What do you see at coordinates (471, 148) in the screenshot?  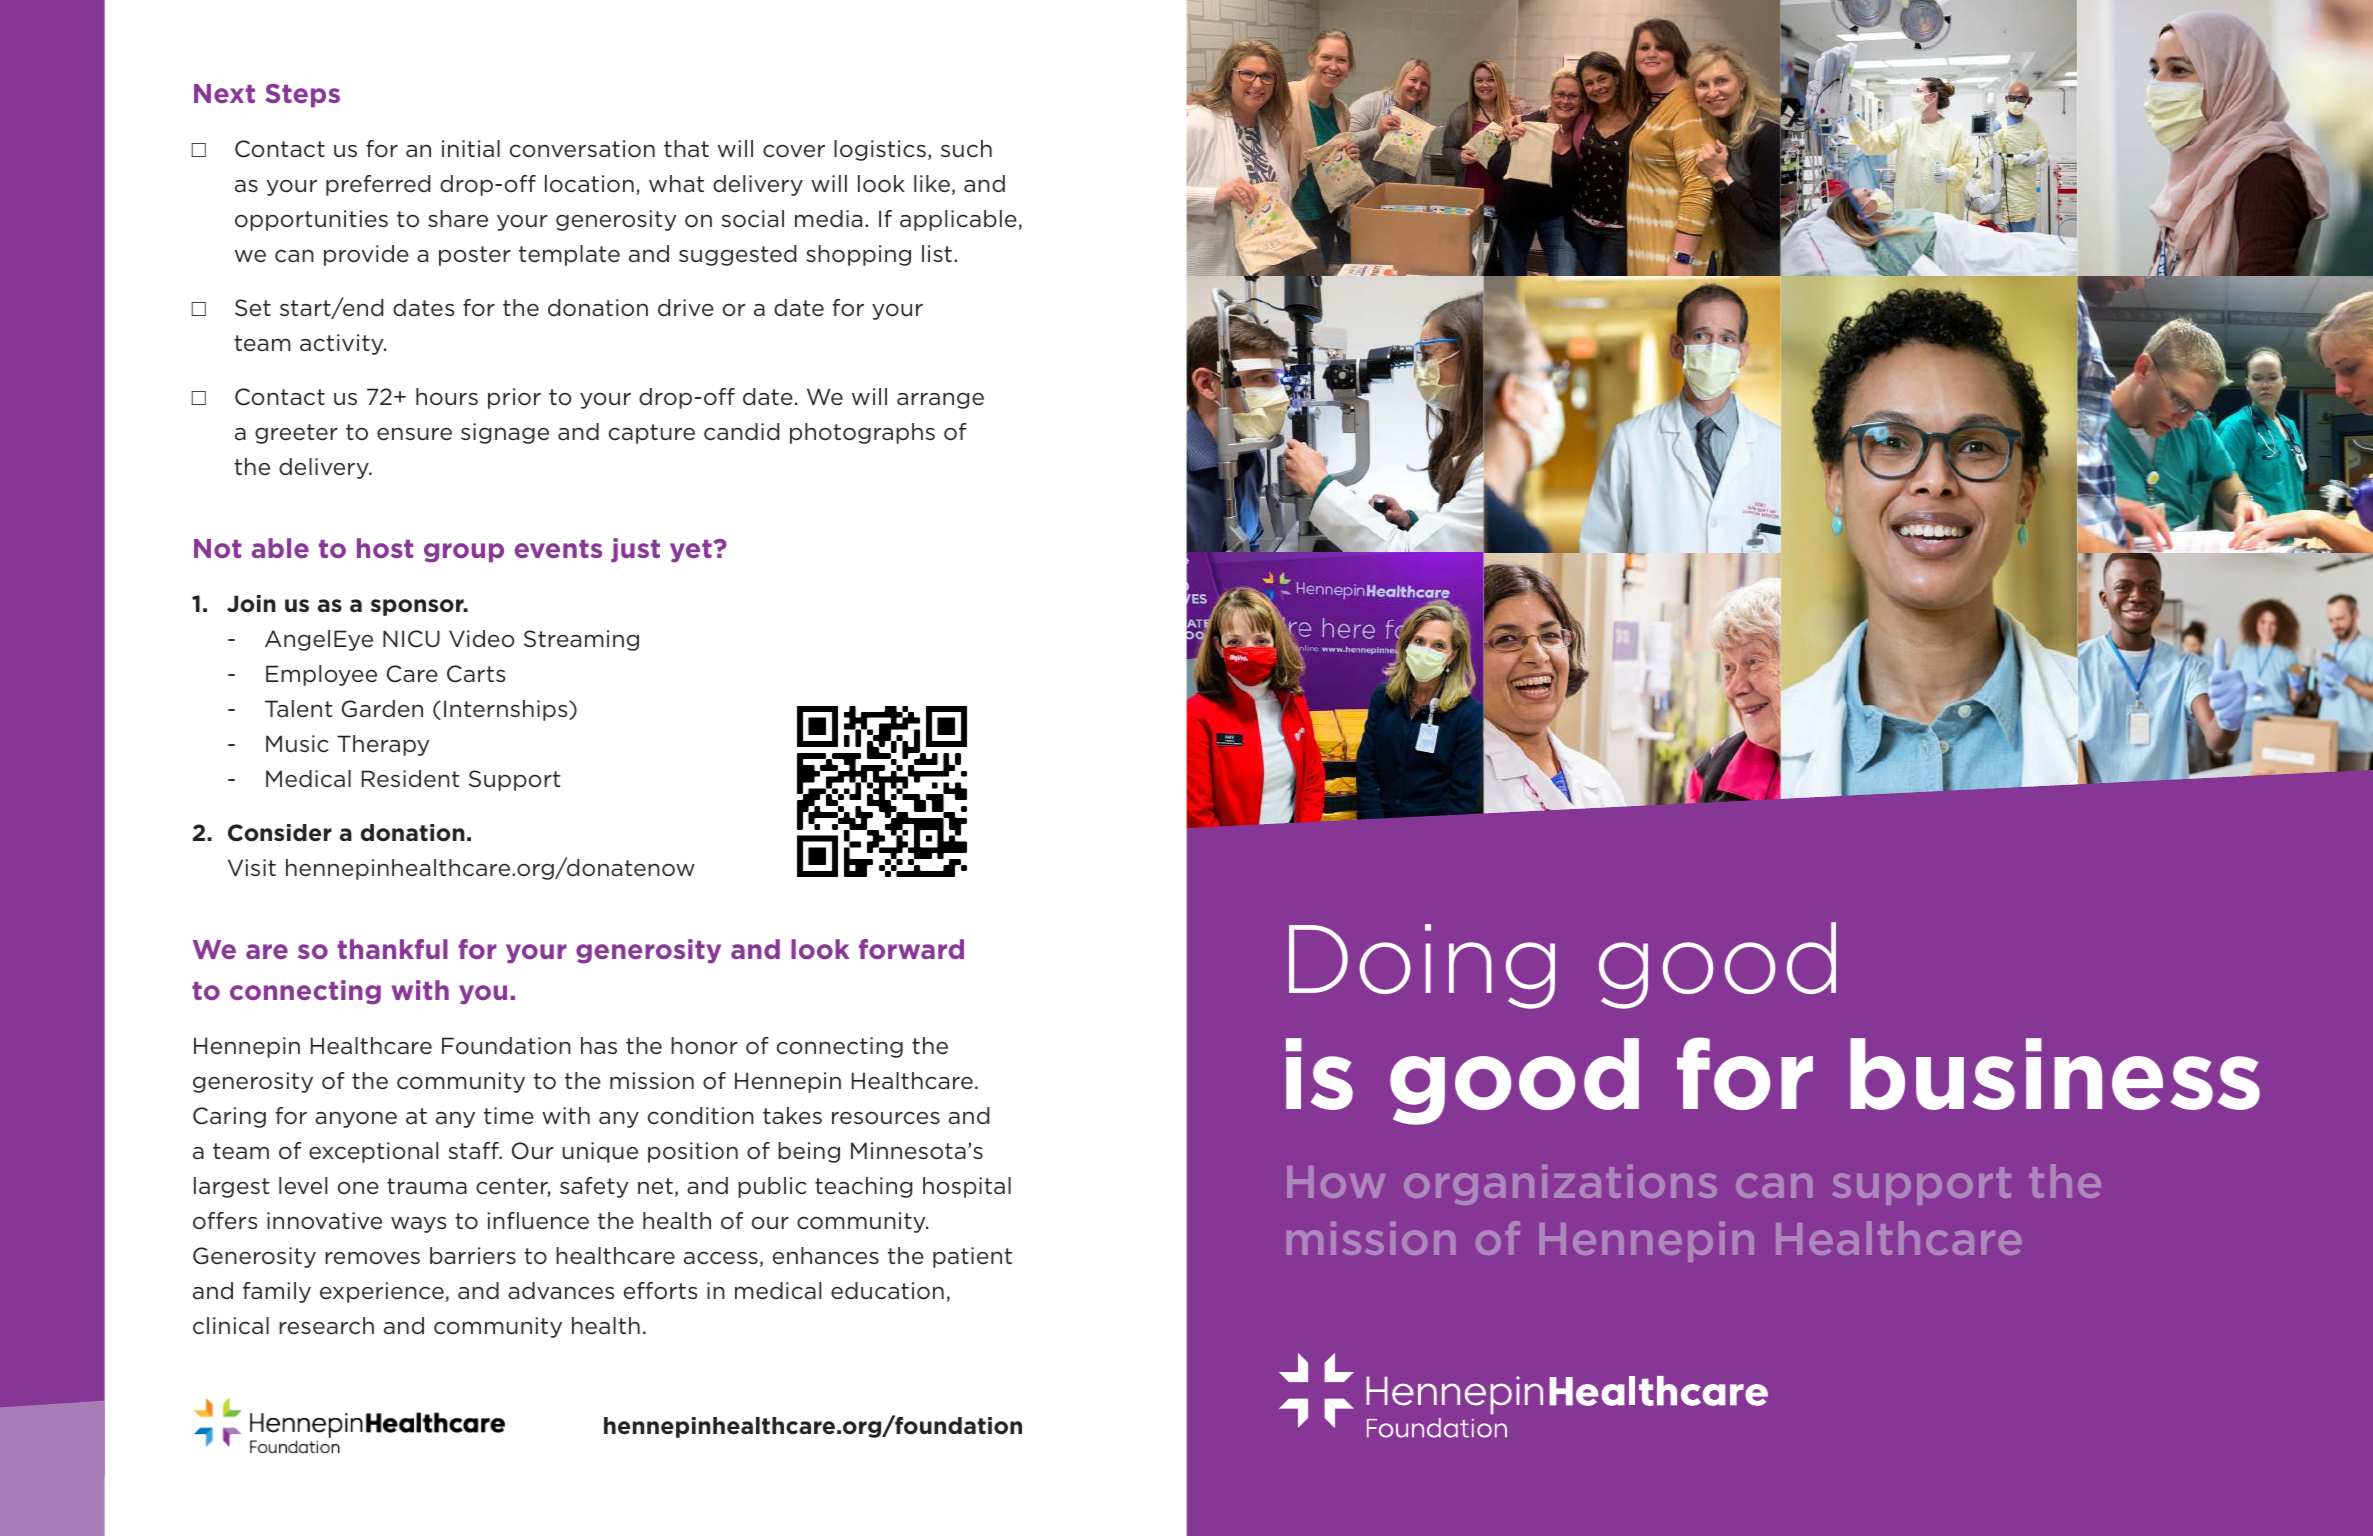 I see `initial` at bounding box center [471, 148].
